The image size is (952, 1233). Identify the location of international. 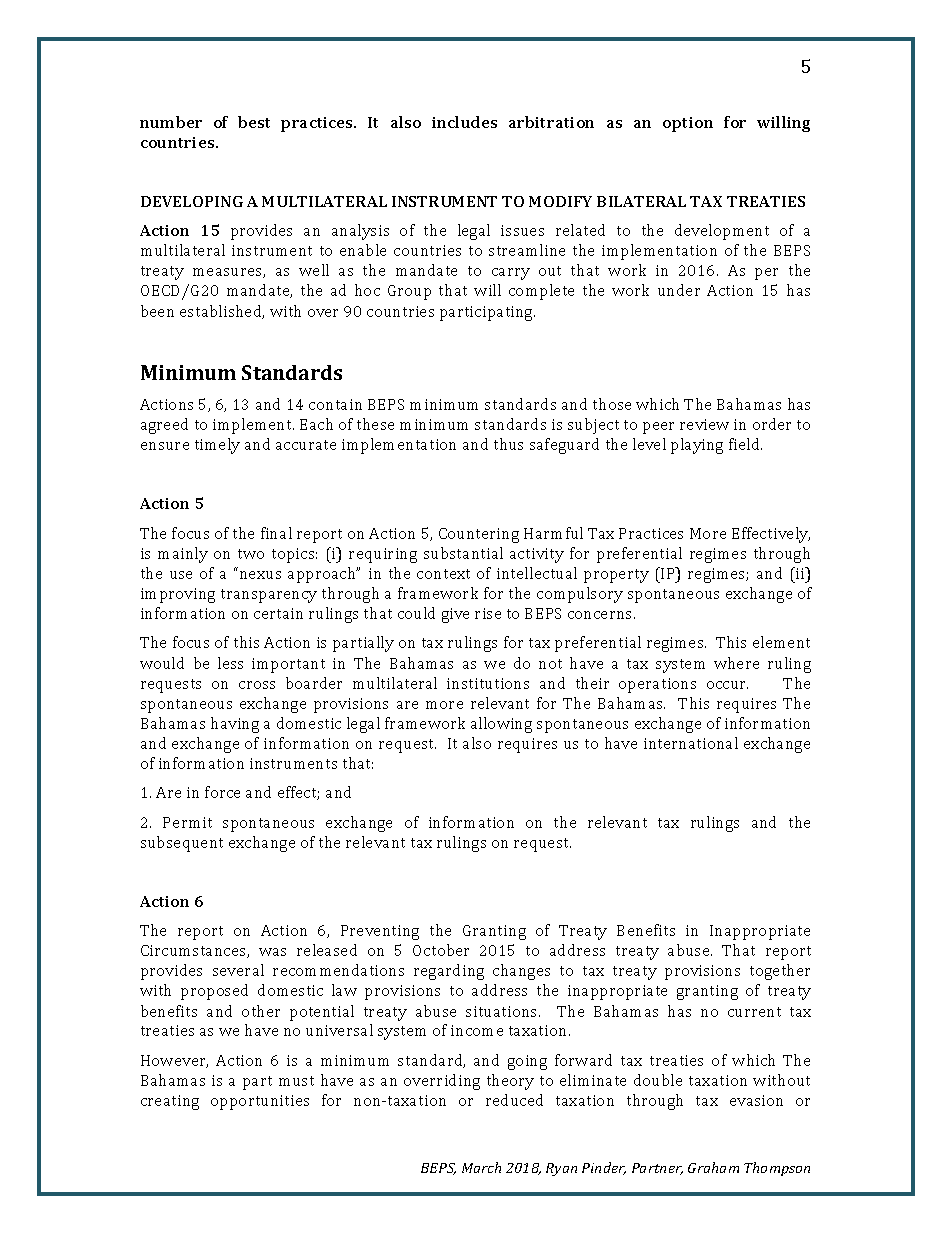
(691, 743).
